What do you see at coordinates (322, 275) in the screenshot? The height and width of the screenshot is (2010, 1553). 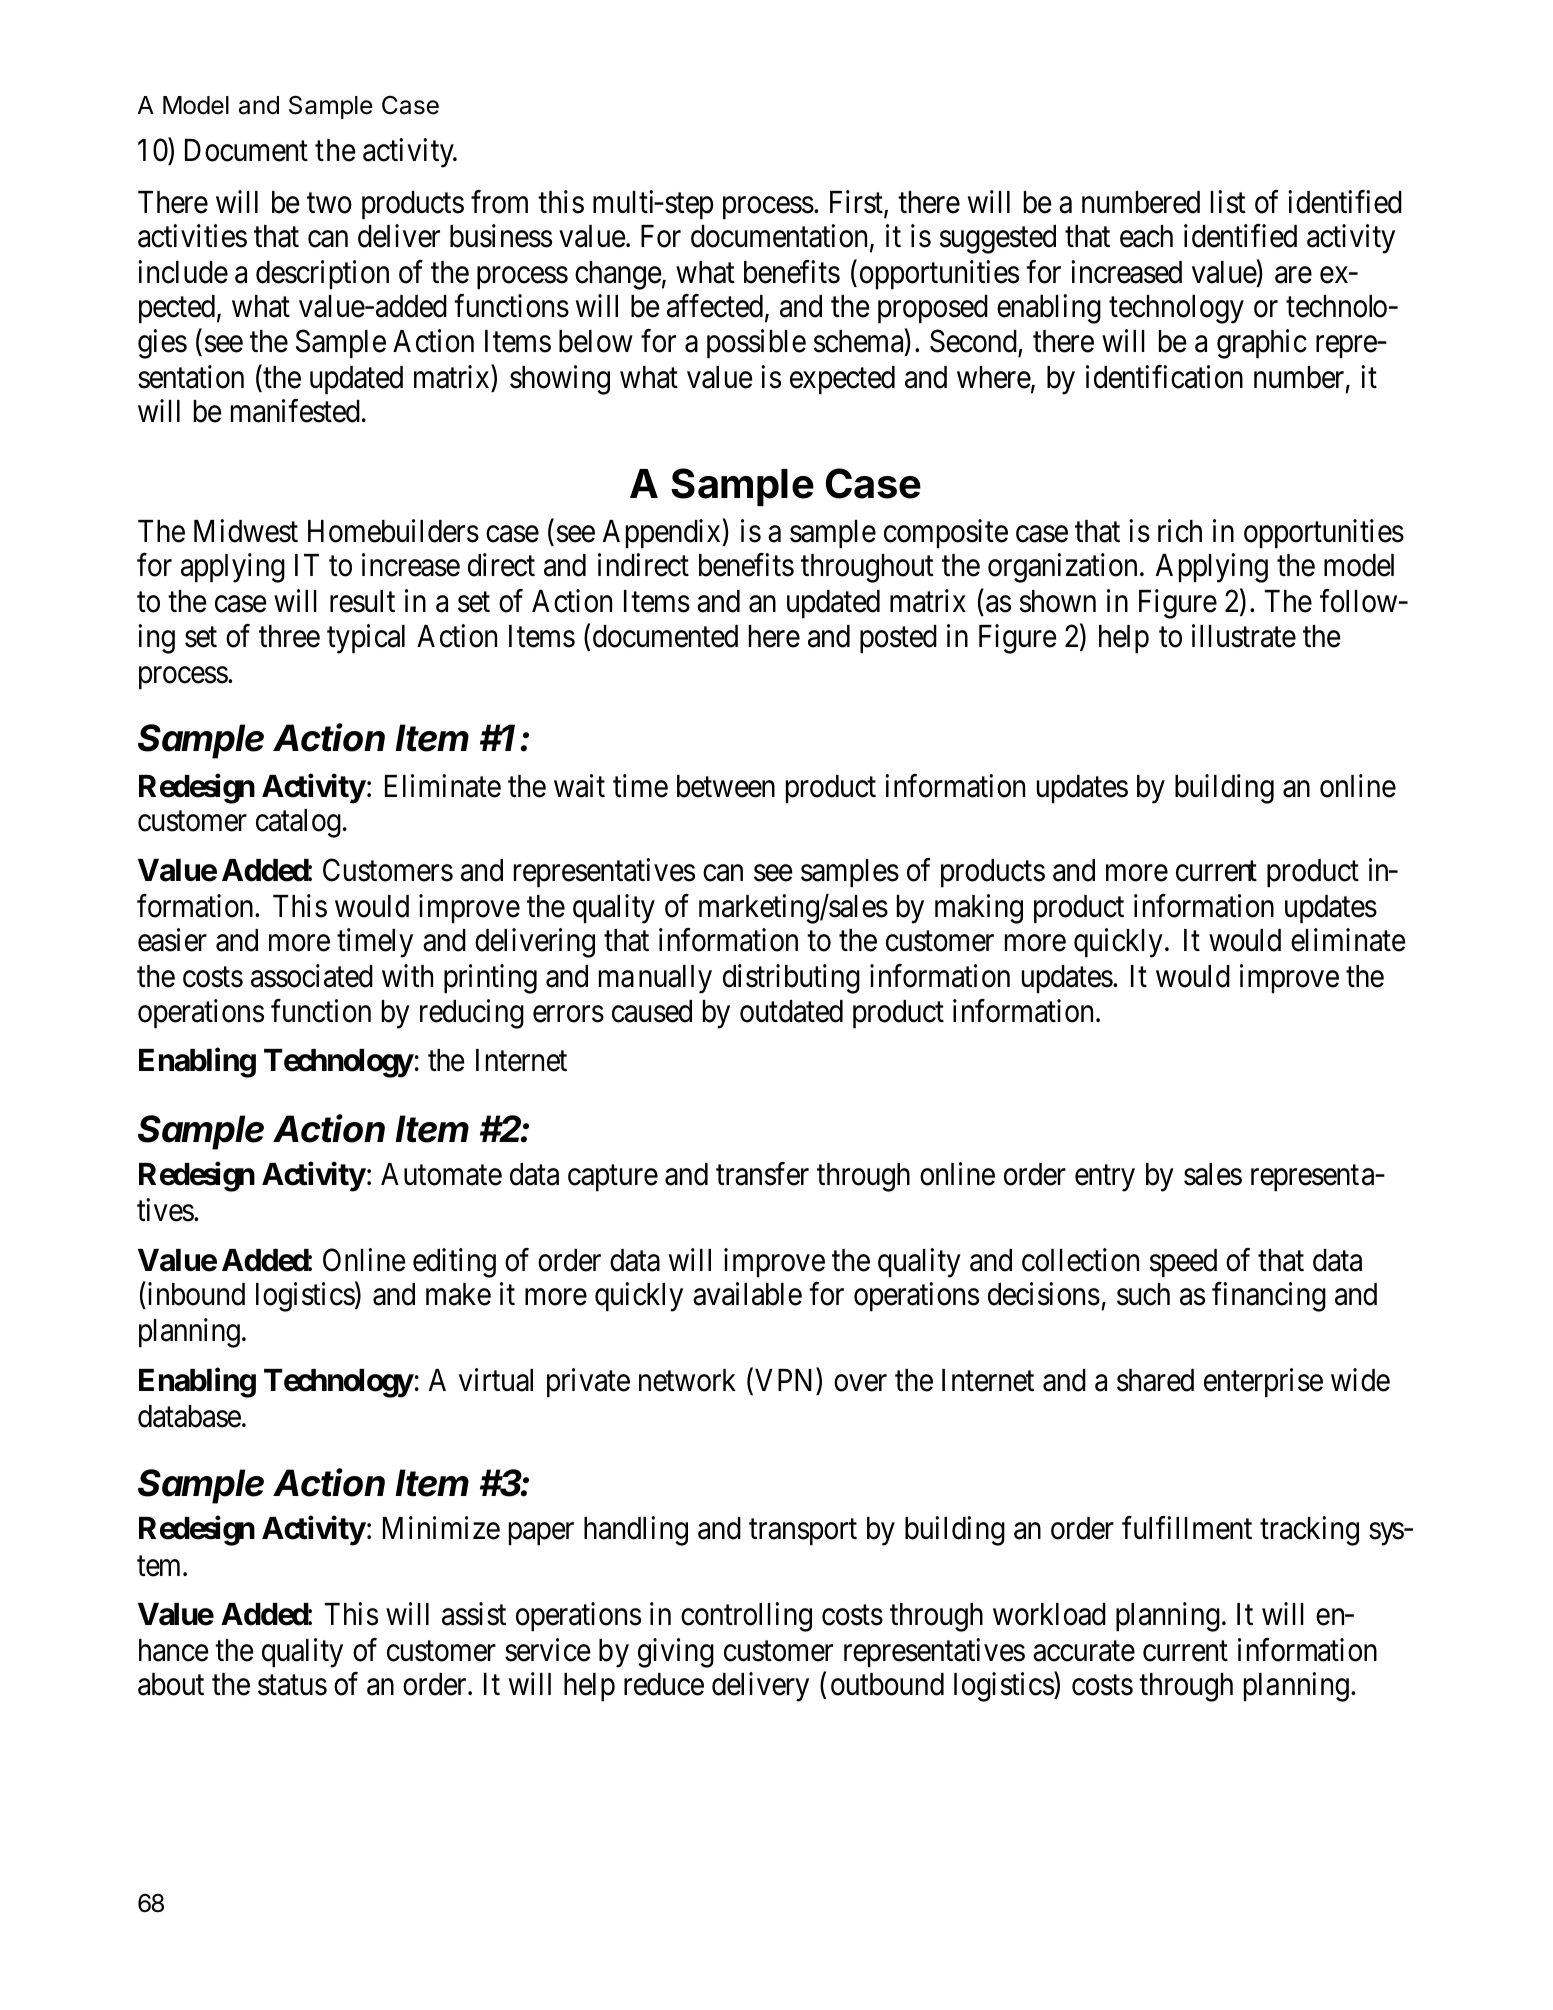 I see `description` at bounding box center [322, 275].
